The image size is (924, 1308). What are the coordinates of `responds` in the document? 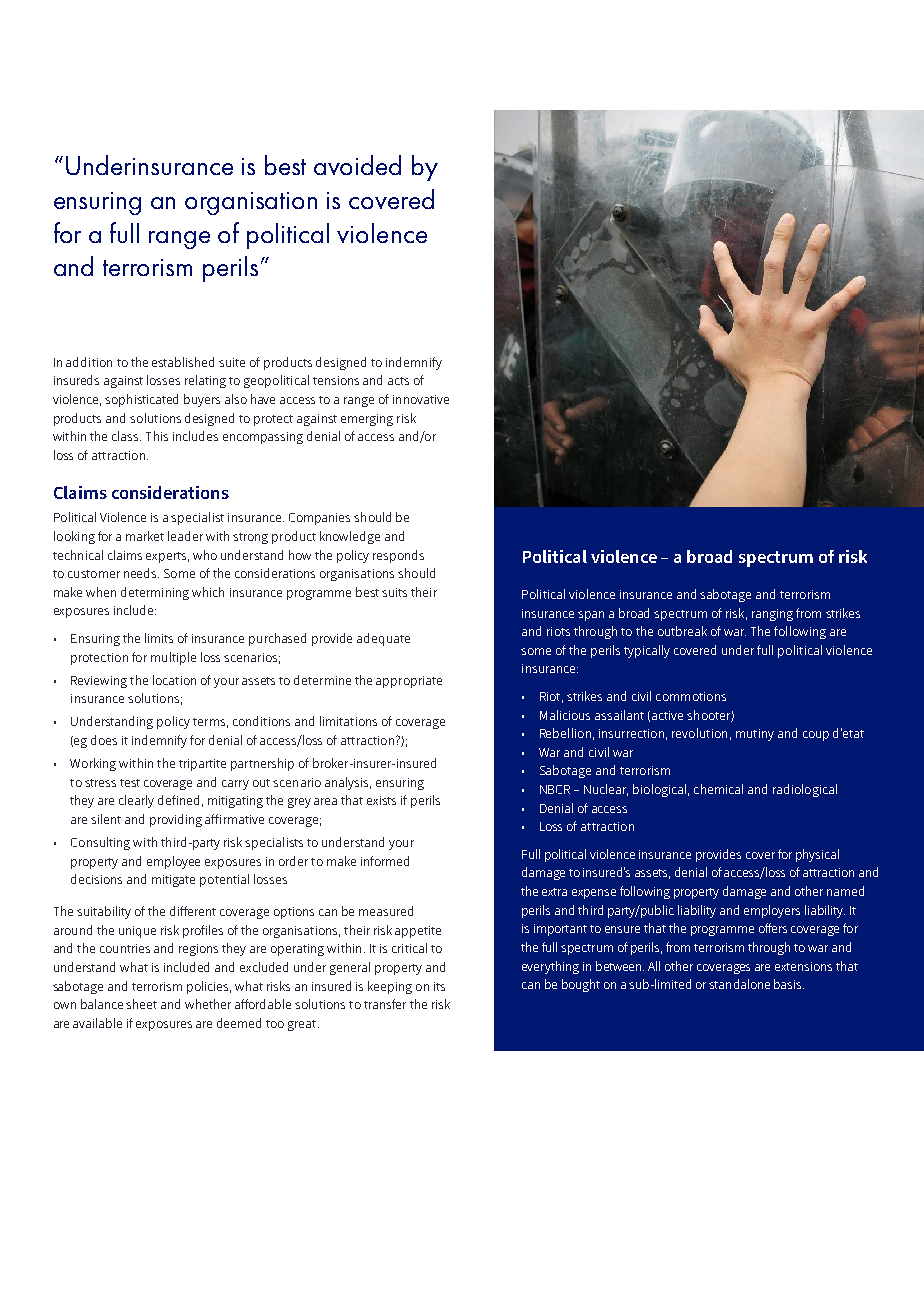 It's located at (398, 556).
